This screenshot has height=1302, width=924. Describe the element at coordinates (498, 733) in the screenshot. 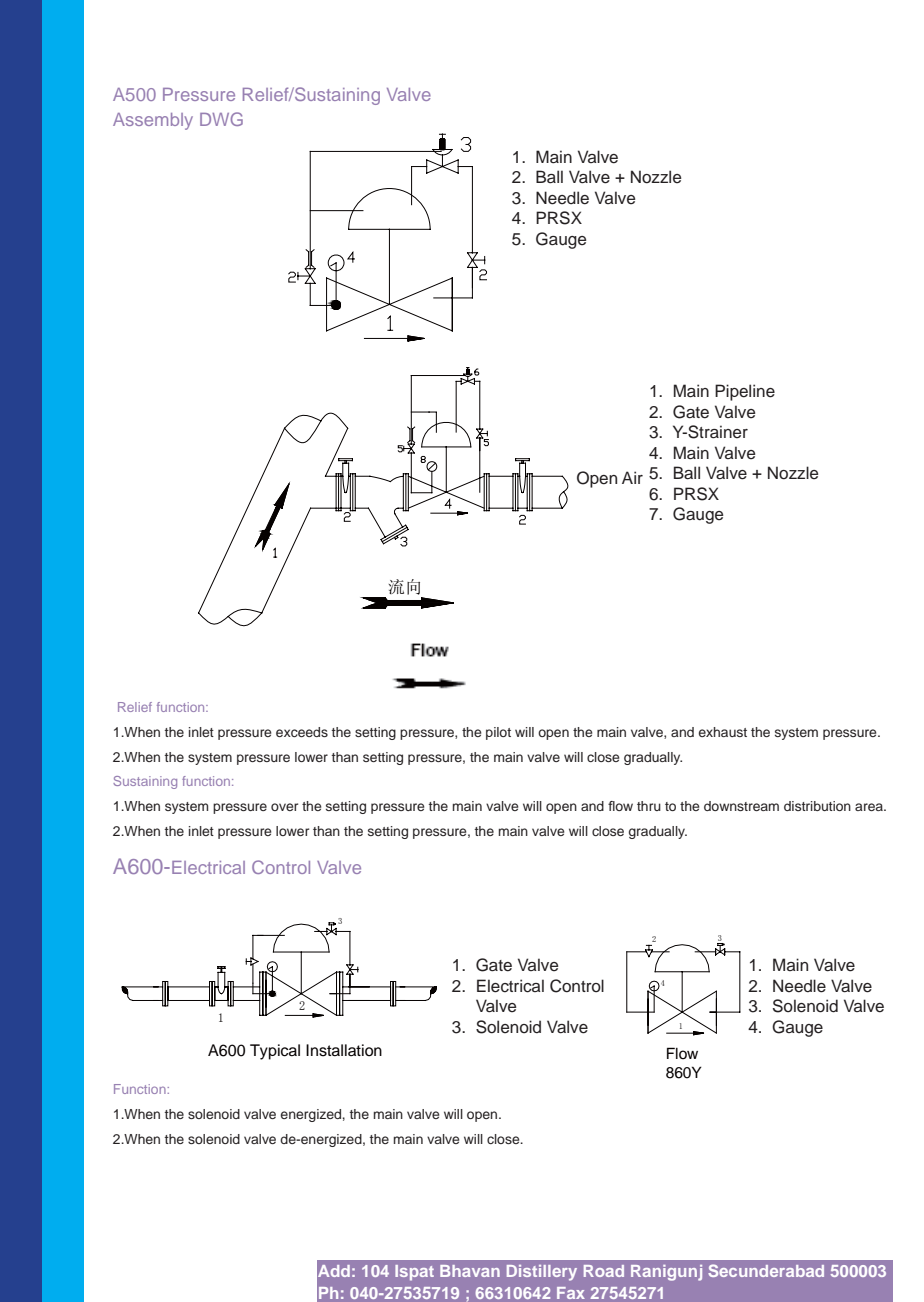

I see `pilot` at that location.
